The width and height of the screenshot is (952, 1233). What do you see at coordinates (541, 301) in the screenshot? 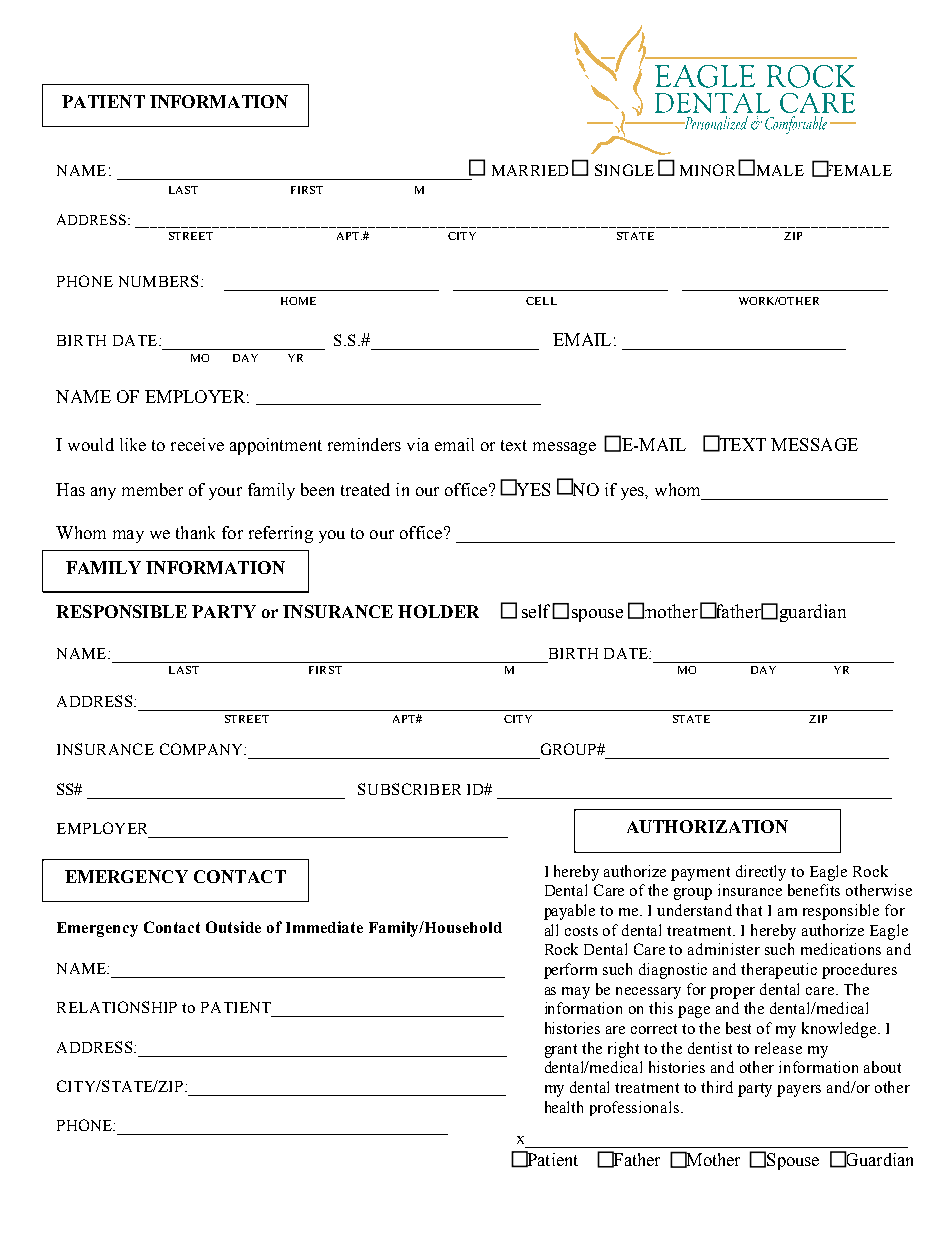
I see `CELL` at bounding box center [541, 301].
